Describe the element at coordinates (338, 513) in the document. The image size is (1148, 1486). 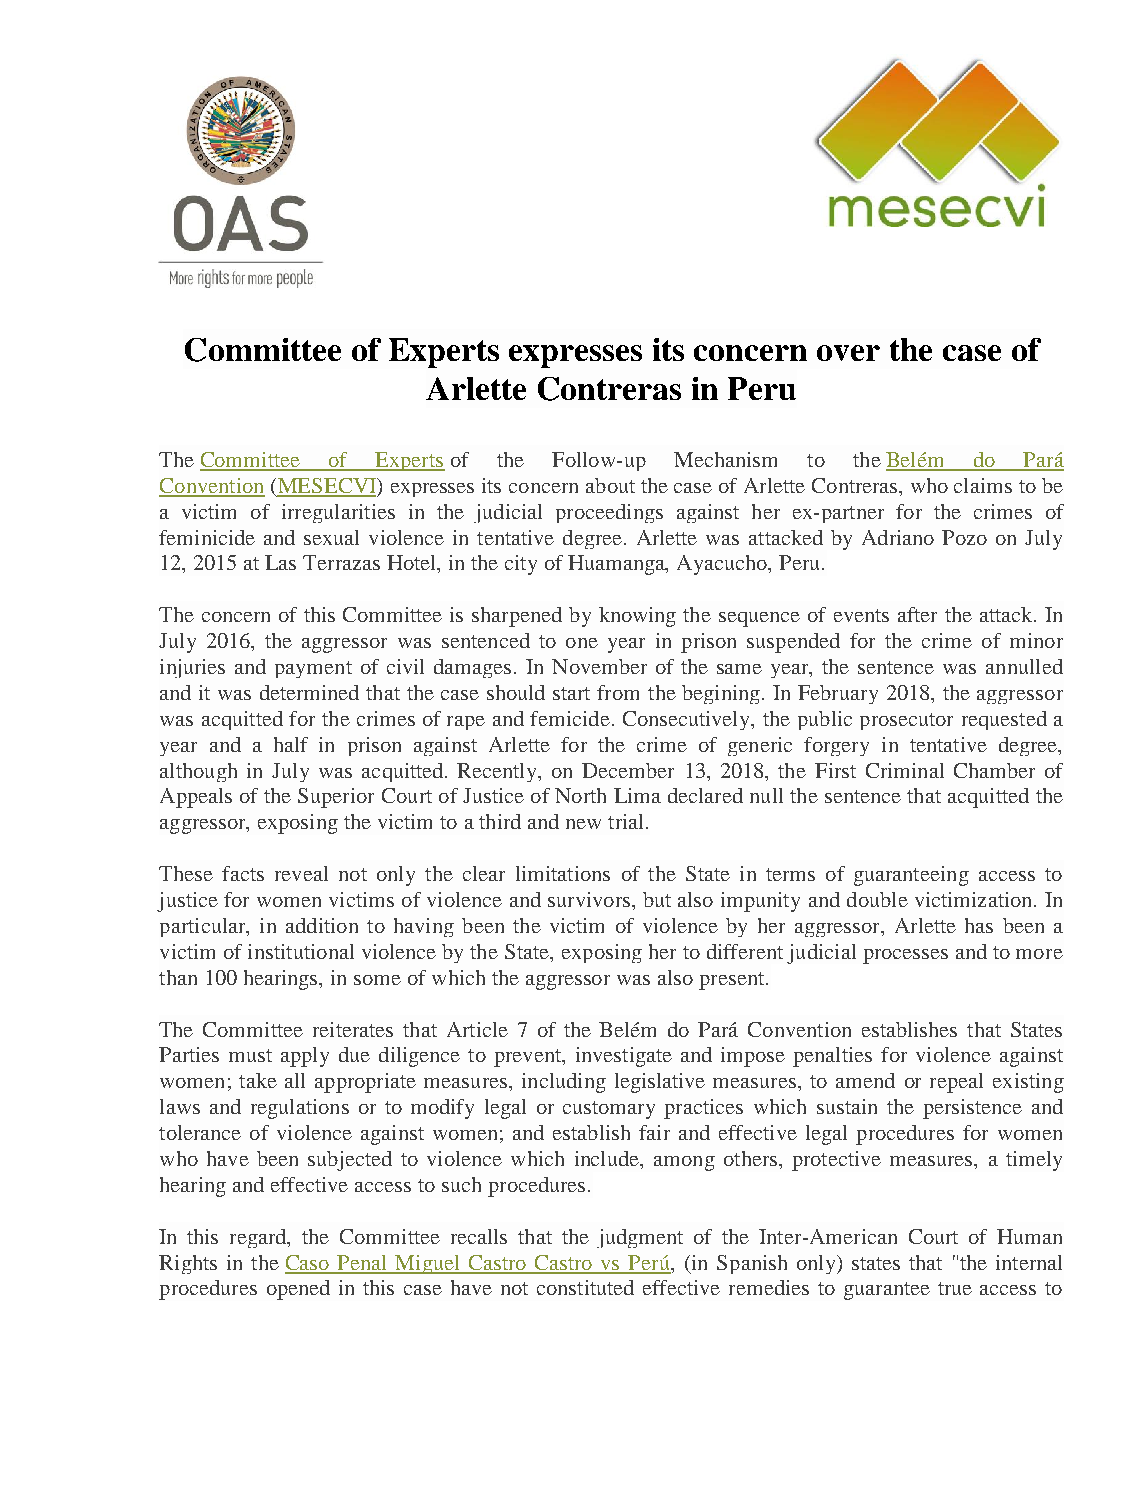
I see `irregularities` at that location.
